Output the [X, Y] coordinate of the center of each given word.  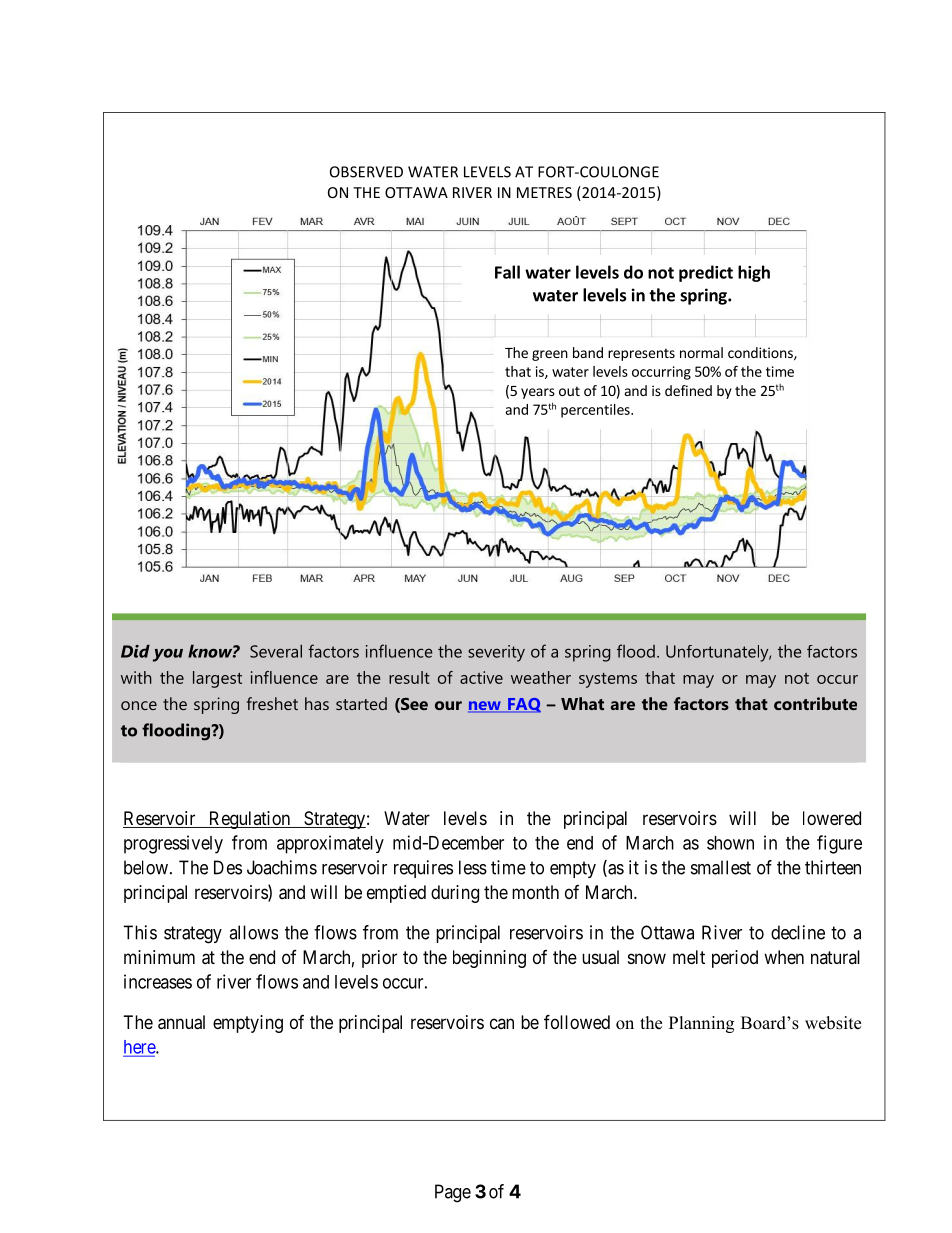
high [754, 273]
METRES [544, 192]
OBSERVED [366, 172]
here [140, 1048]
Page [453, 1193]
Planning [701, 1024]
